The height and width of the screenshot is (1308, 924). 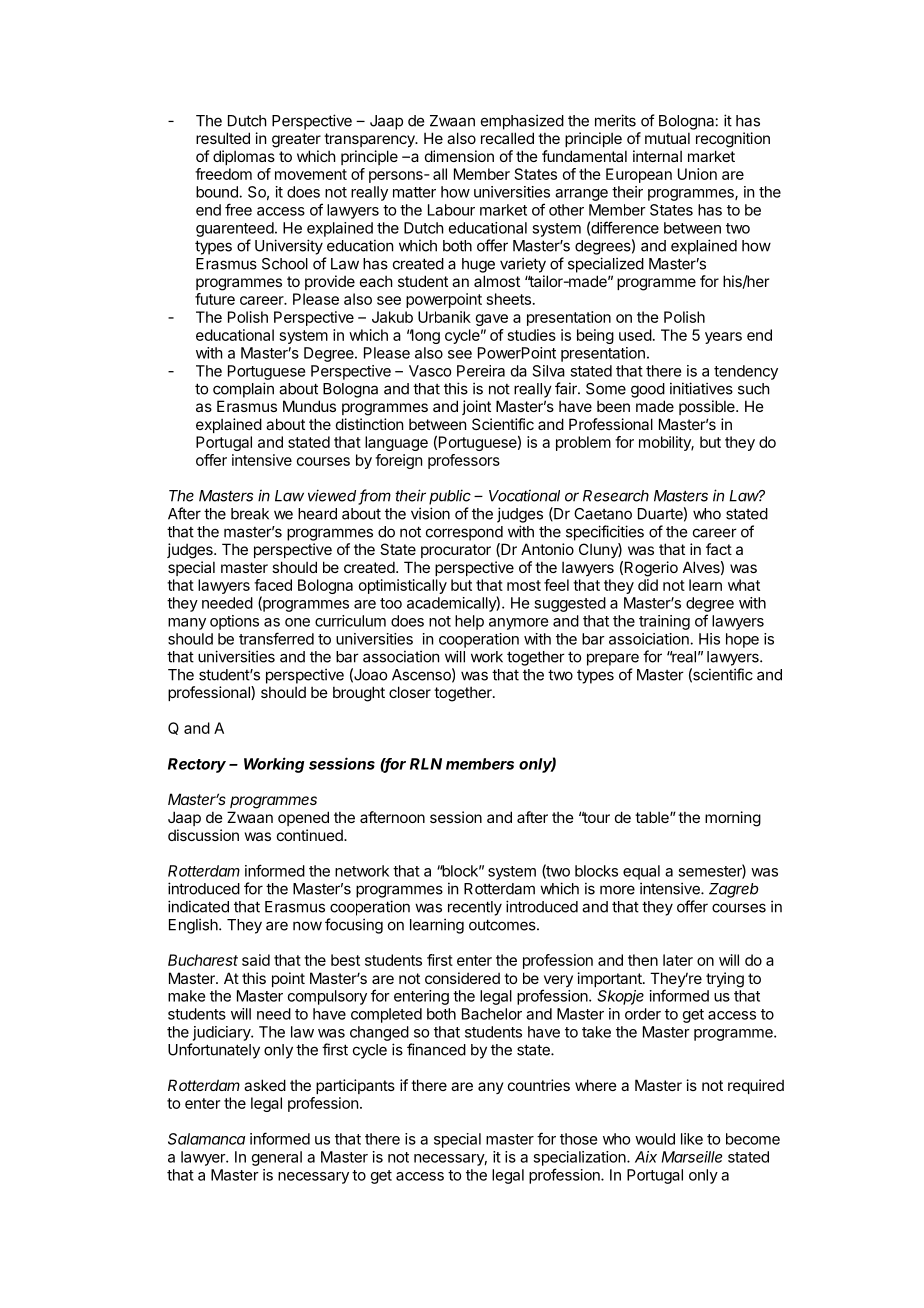 I want to click on professors, so click(x=464, y=461).
